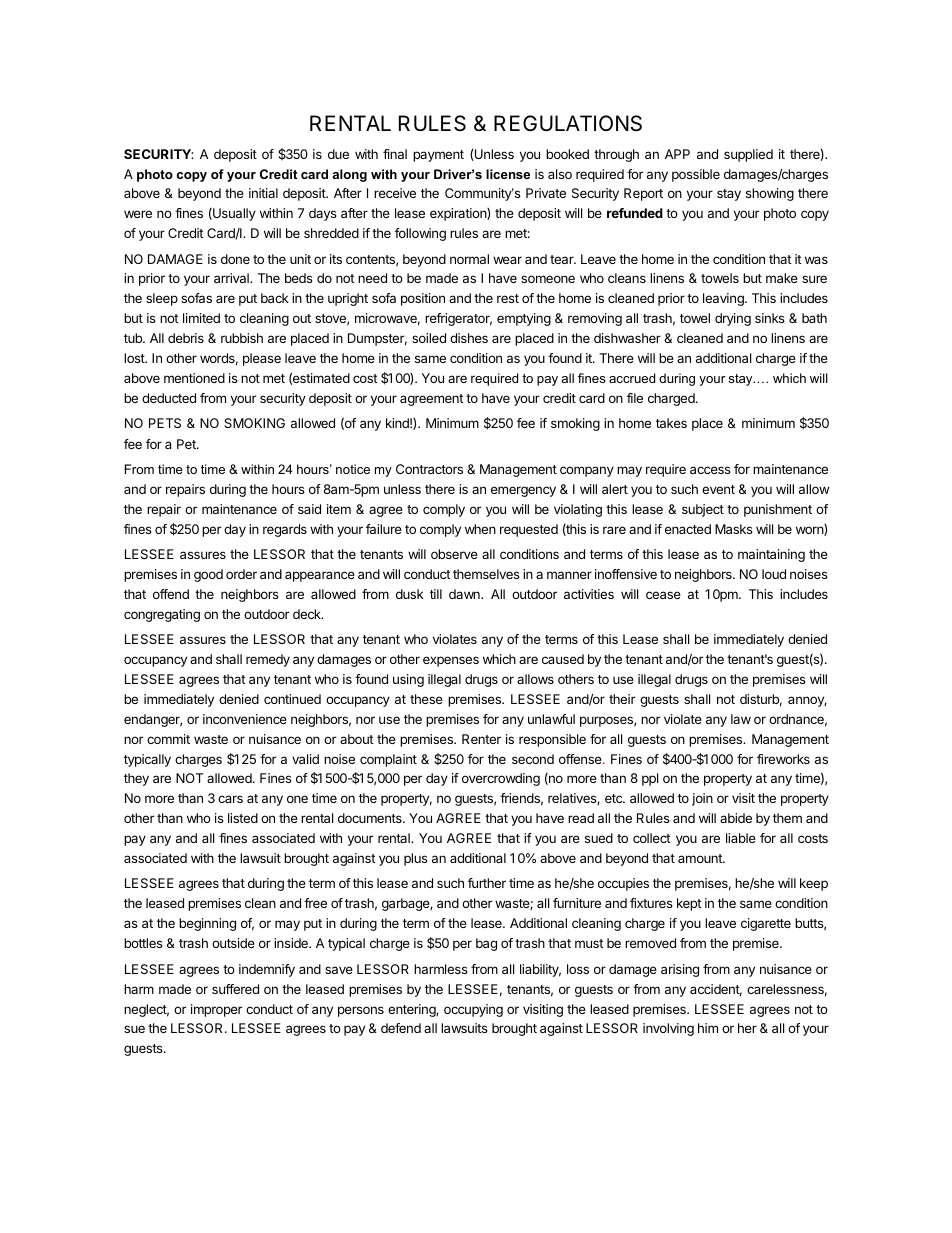 Image resolution: width=952 pixels, height=1233 pixels. I want to click on dishes, so click(469, 338).
